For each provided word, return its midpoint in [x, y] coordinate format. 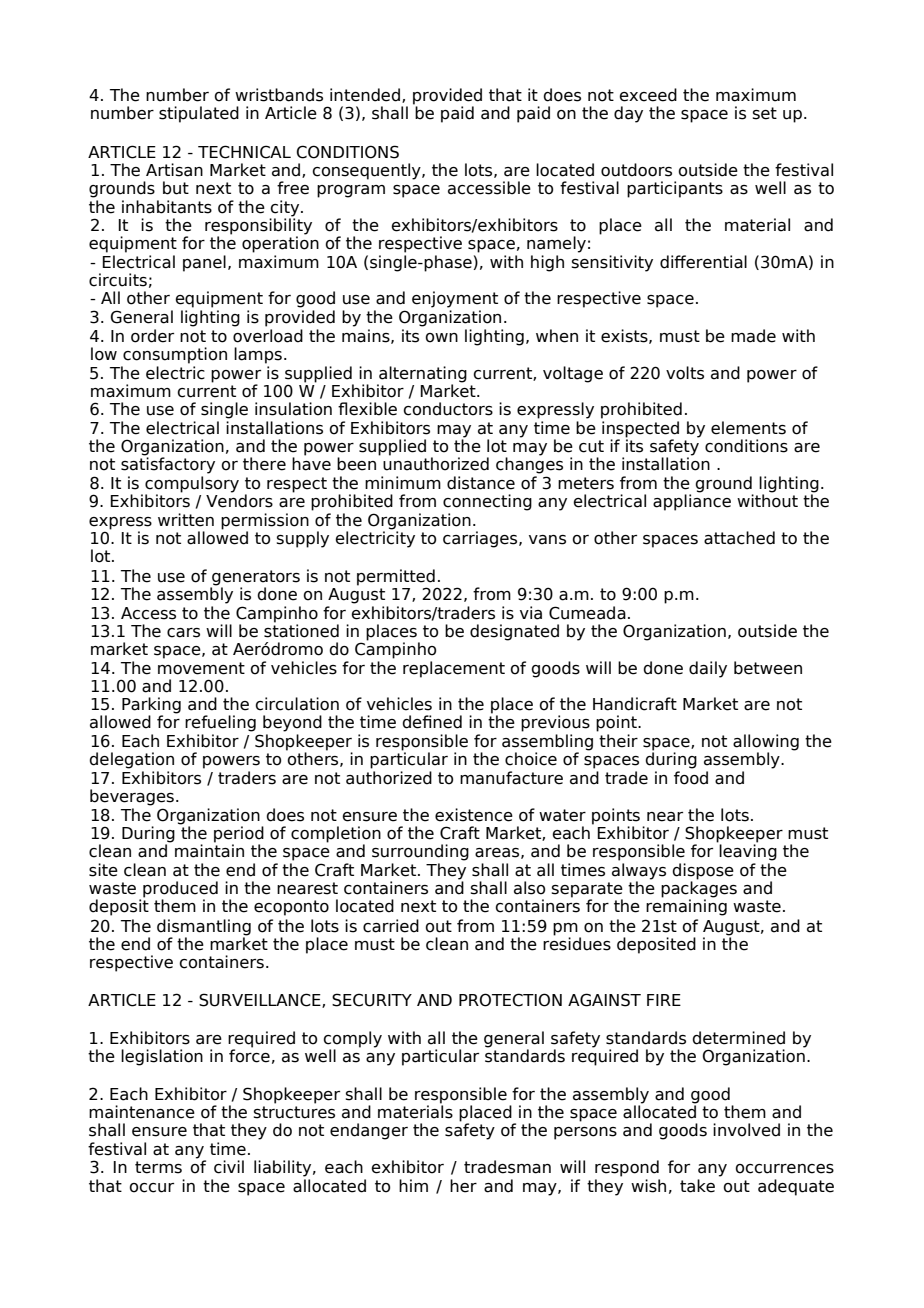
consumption [175, 355]
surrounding [420, 852]
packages [699, 889]
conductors [448, 409]
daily [708, 669]
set [765, 113]
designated [514, 632]
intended [365, 95]
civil [229, 1167]
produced [180, 890]
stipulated [199, 114]
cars [183, 633]
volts [685, 373]
